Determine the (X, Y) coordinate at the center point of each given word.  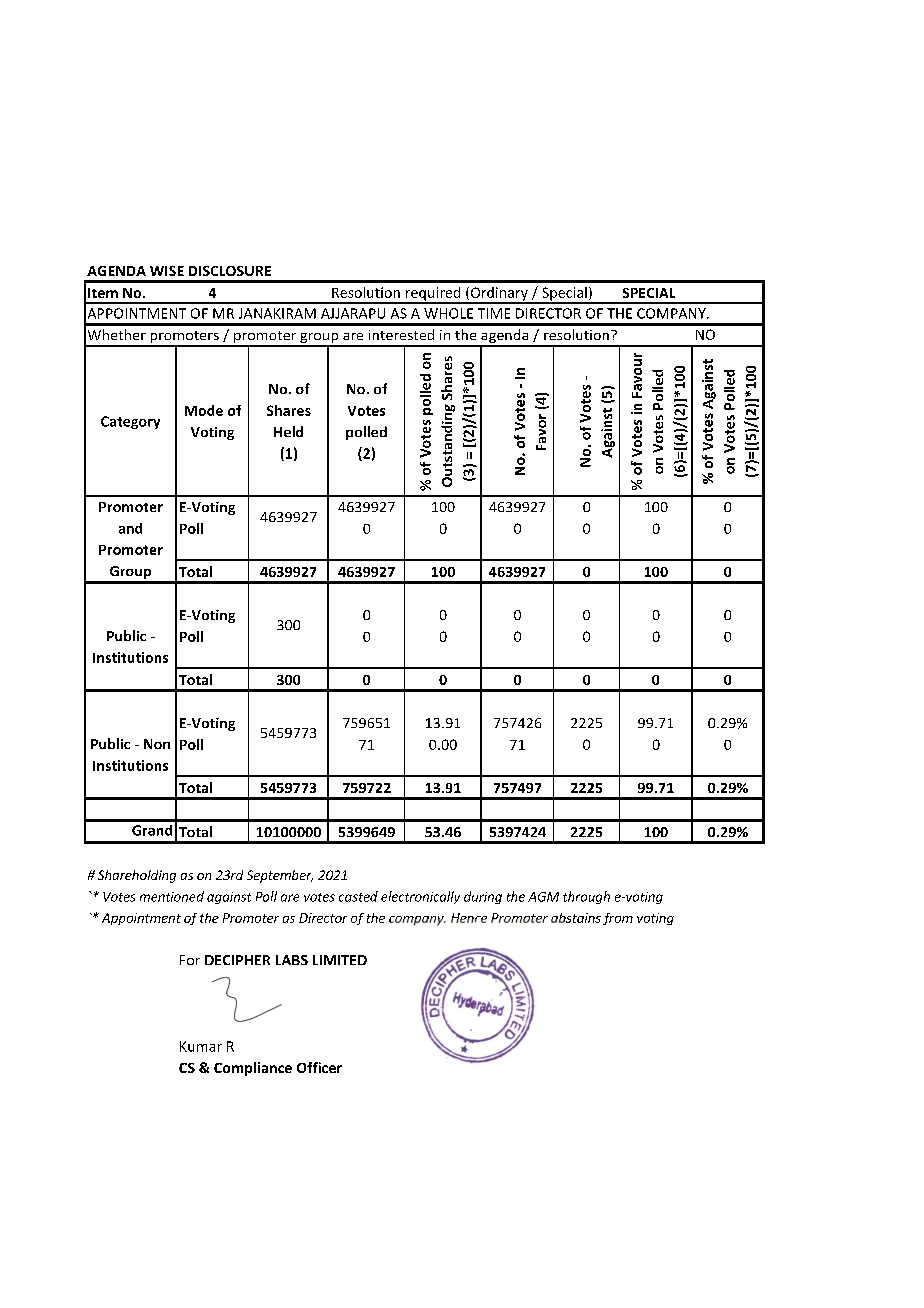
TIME (494, 313)
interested (401, 334)
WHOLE (448, 313)
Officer (319, 1067)
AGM (543, 897)
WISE (167, 271)
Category (130, 422)
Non (157, 744)
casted (358, 896)
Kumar (201, 1046)
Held (288, 431)
